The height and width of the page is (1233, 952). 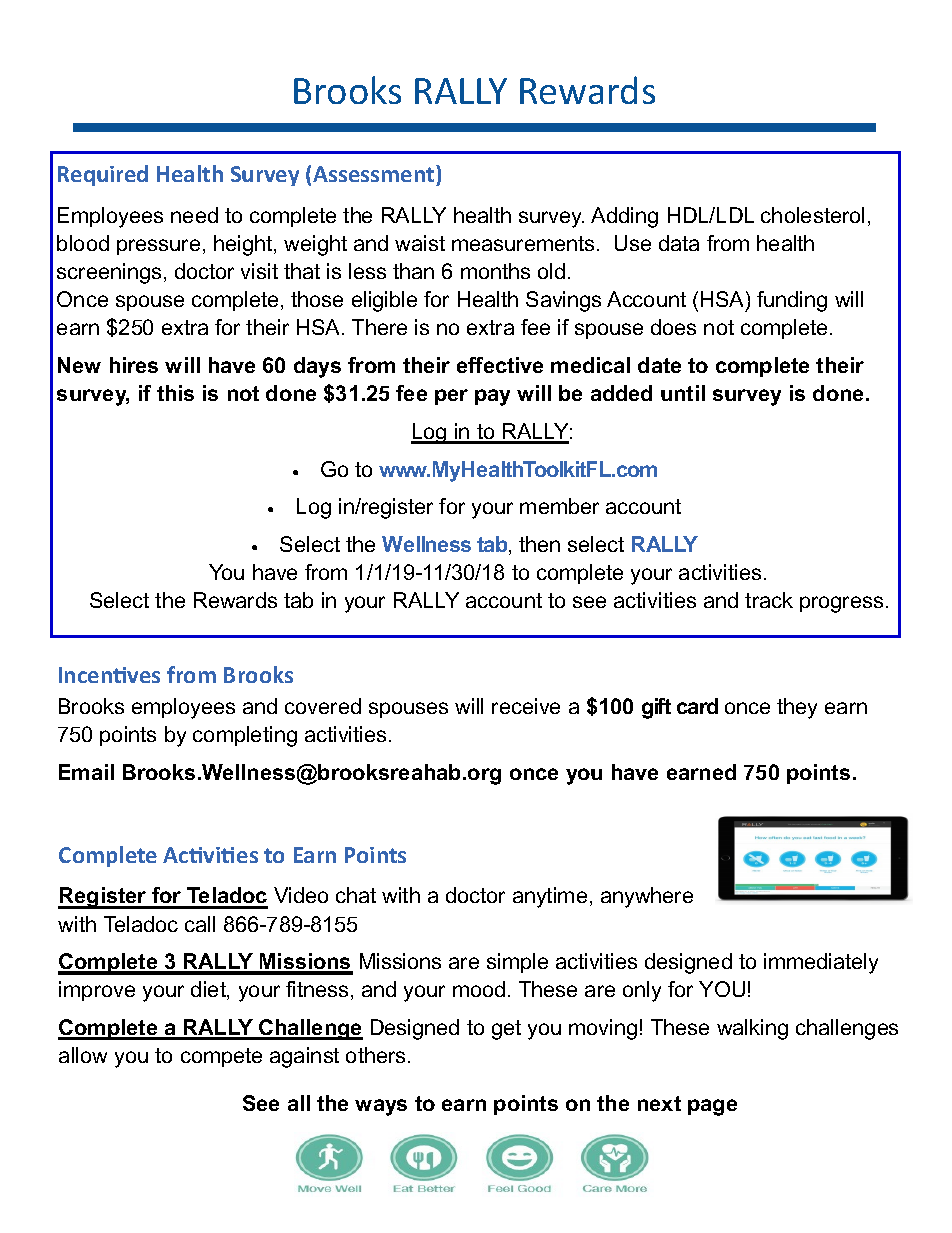 I want to click on receive, so click(x=526, y=706).
